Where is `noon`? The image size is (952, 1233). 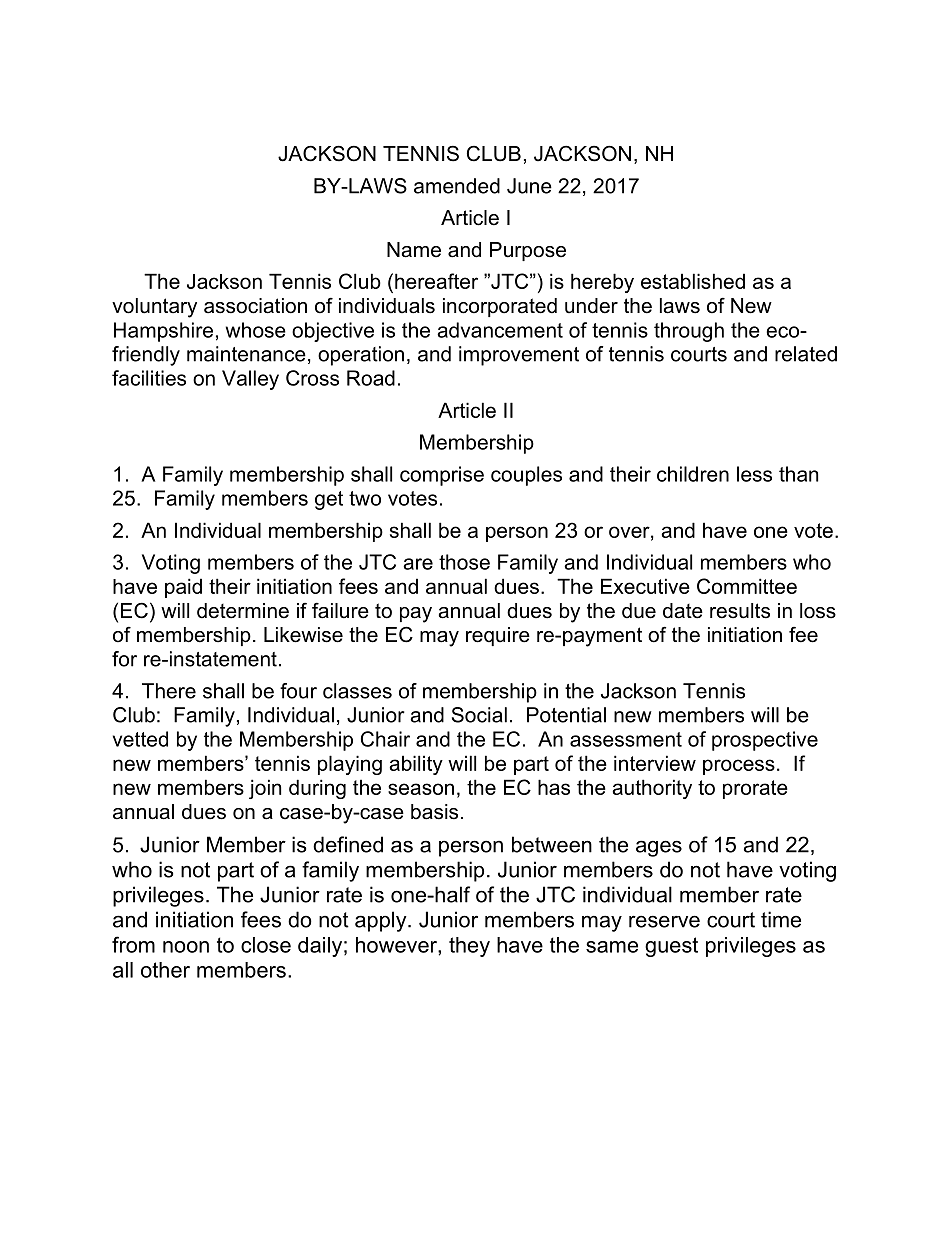
noon is located at coordinates (186, 947).
